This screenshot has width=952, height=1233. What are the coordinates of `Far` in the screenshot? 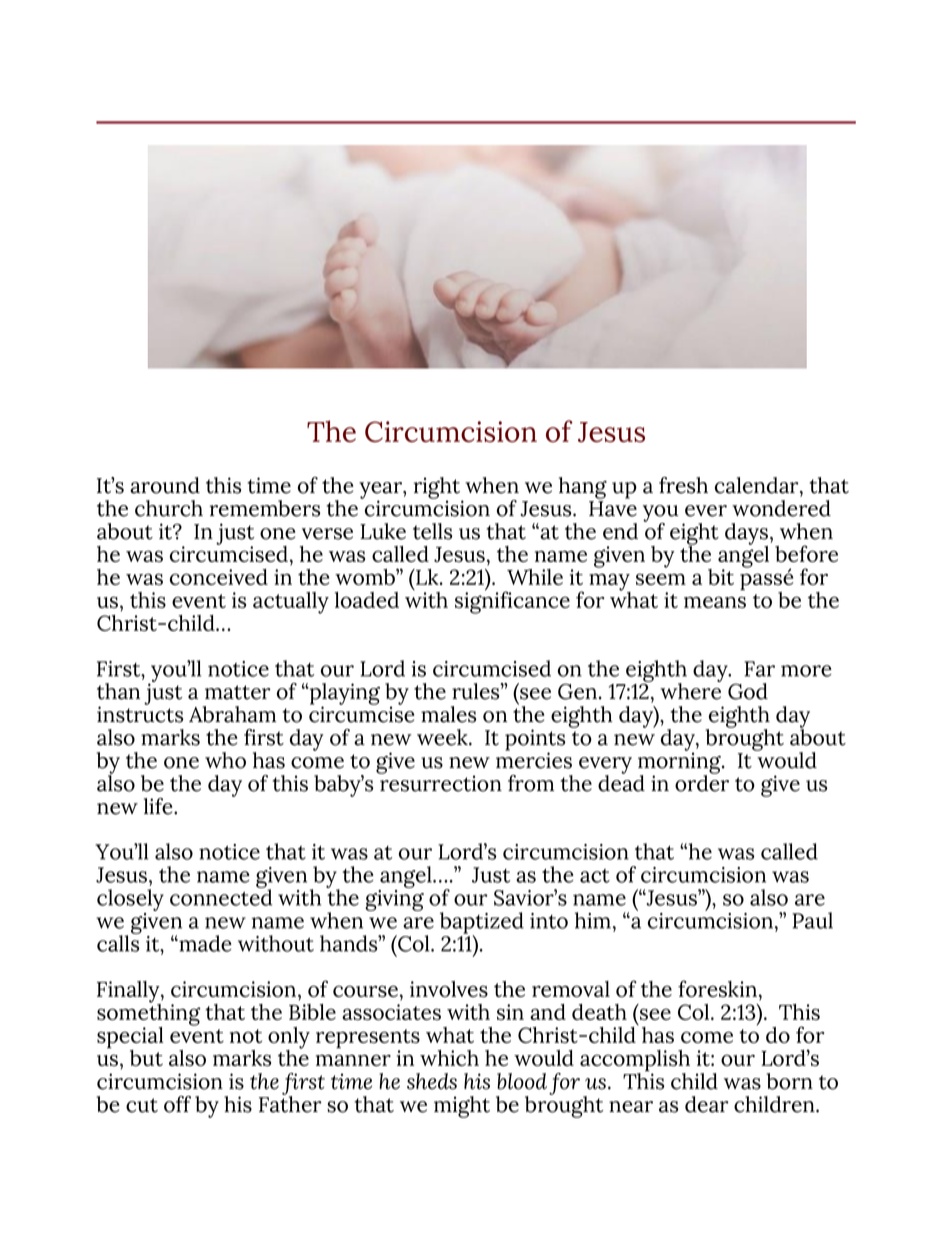 It's located at (759, 669).
